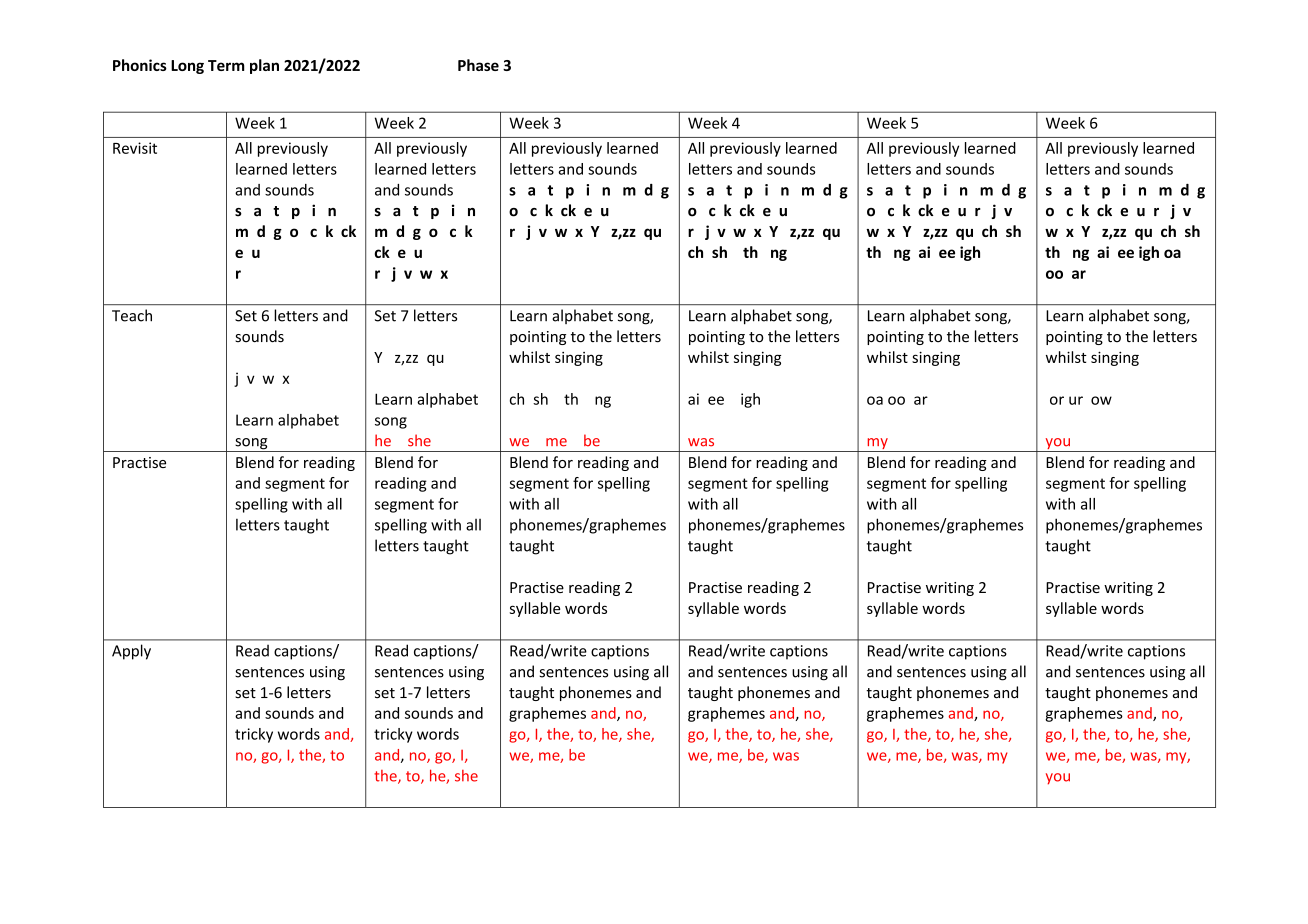  I want to click on Revisit, so click(135, 148).
